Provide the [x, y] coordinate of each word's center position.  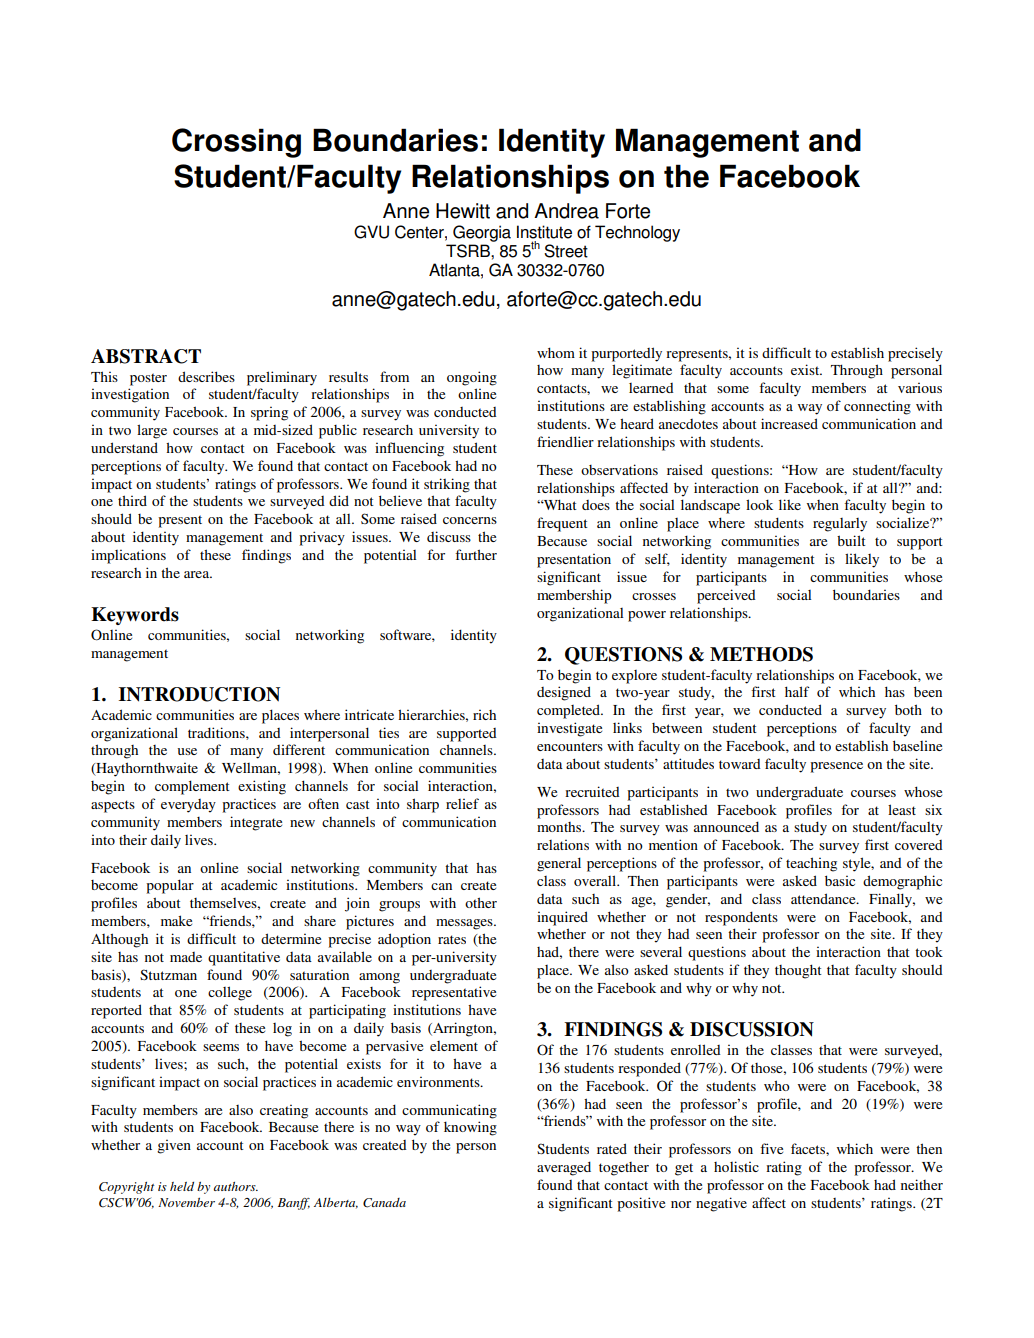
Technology [637, 233]
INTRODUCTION [199, 694]
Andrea [566, 211]
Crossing [236, 143]
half [797, 691]
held [182, 1186]
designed [564, 693]
